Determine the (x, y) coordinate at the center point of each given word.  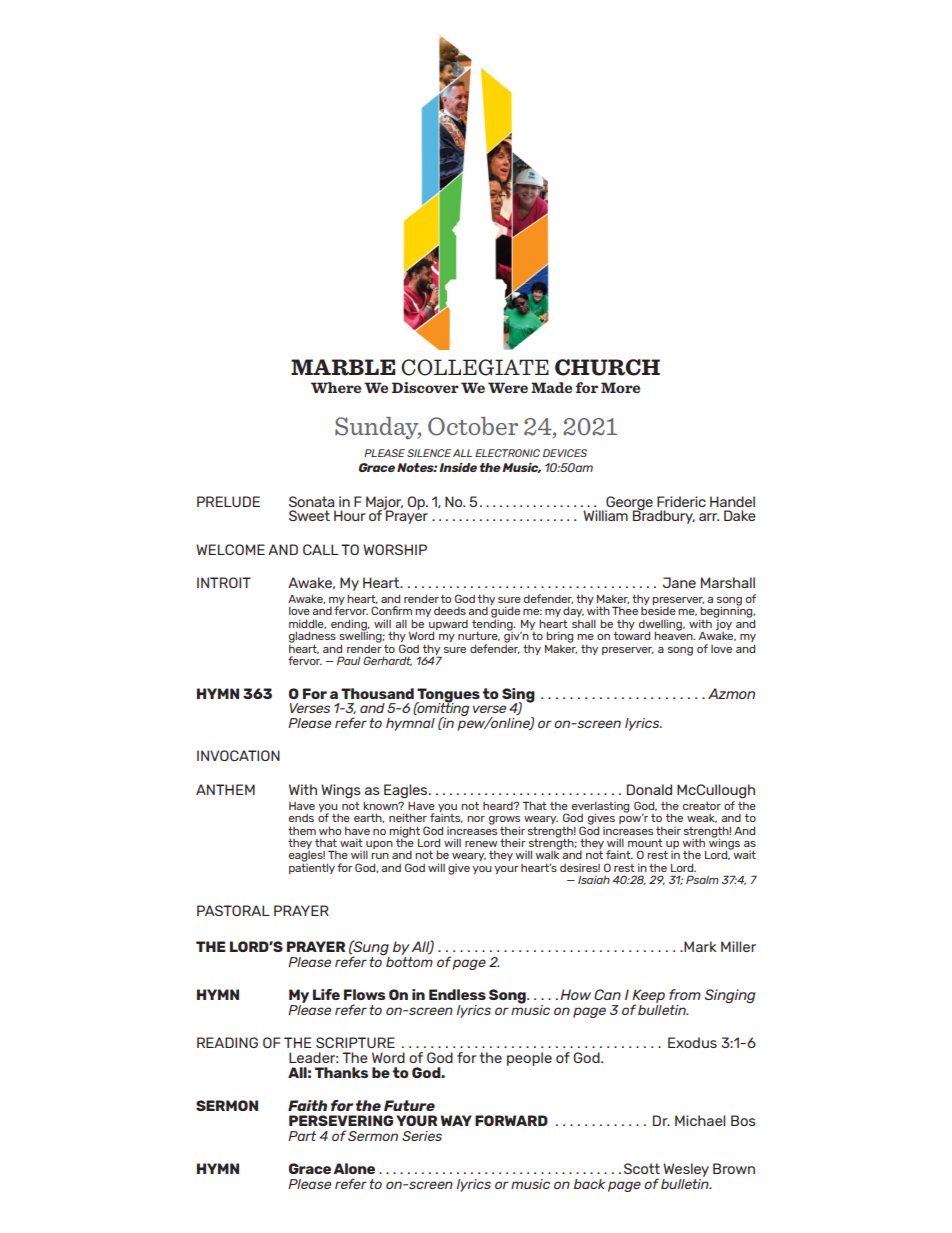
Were (508, 387)
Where (336, 387)
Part (302, 1136)
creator (702, 806)
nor (476, 819)
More (620, 387)
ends (301, 818)
